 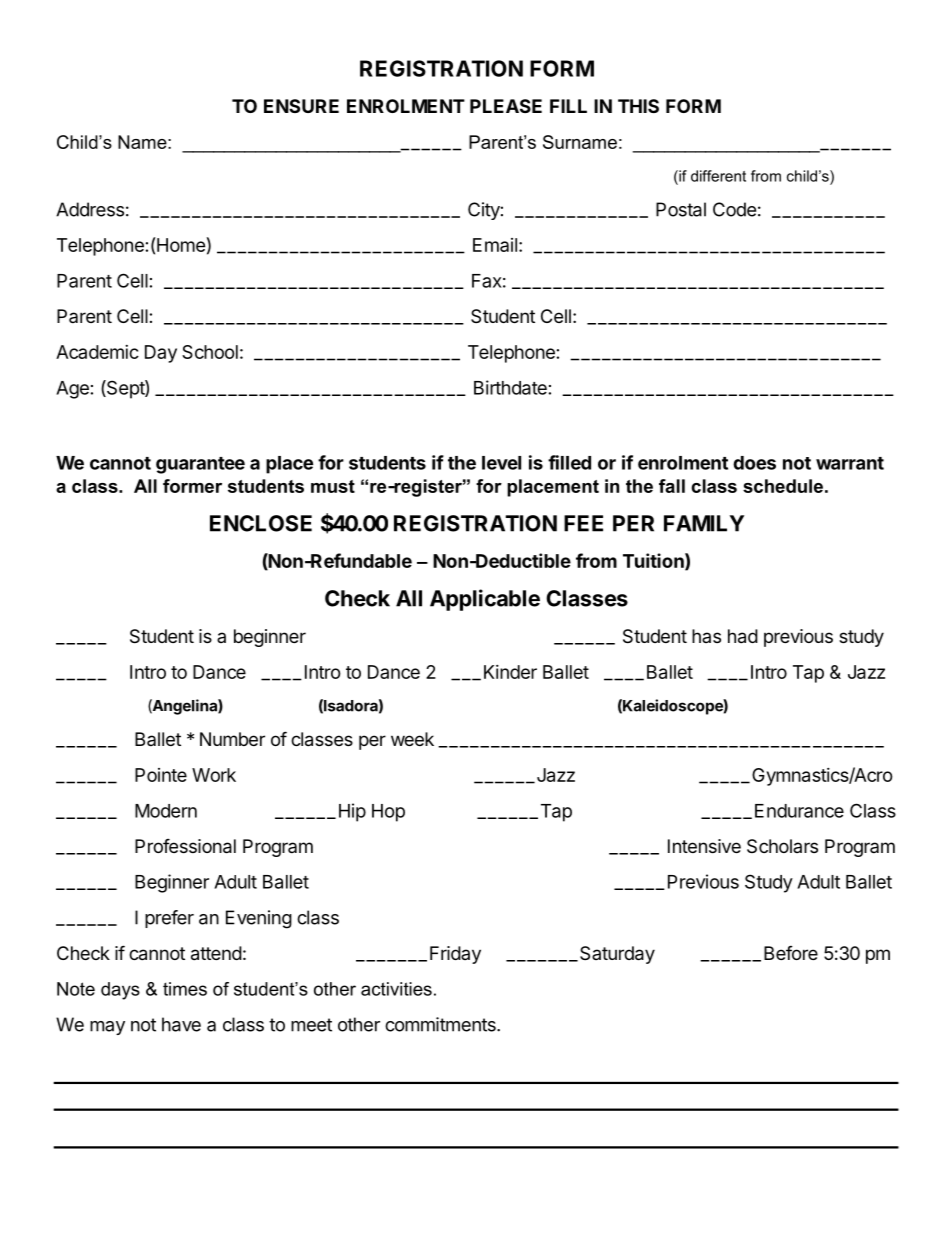 What do you see at coordinates (200, 465) in the page?
I see `guarantee` at bounding box center [200, 465].
